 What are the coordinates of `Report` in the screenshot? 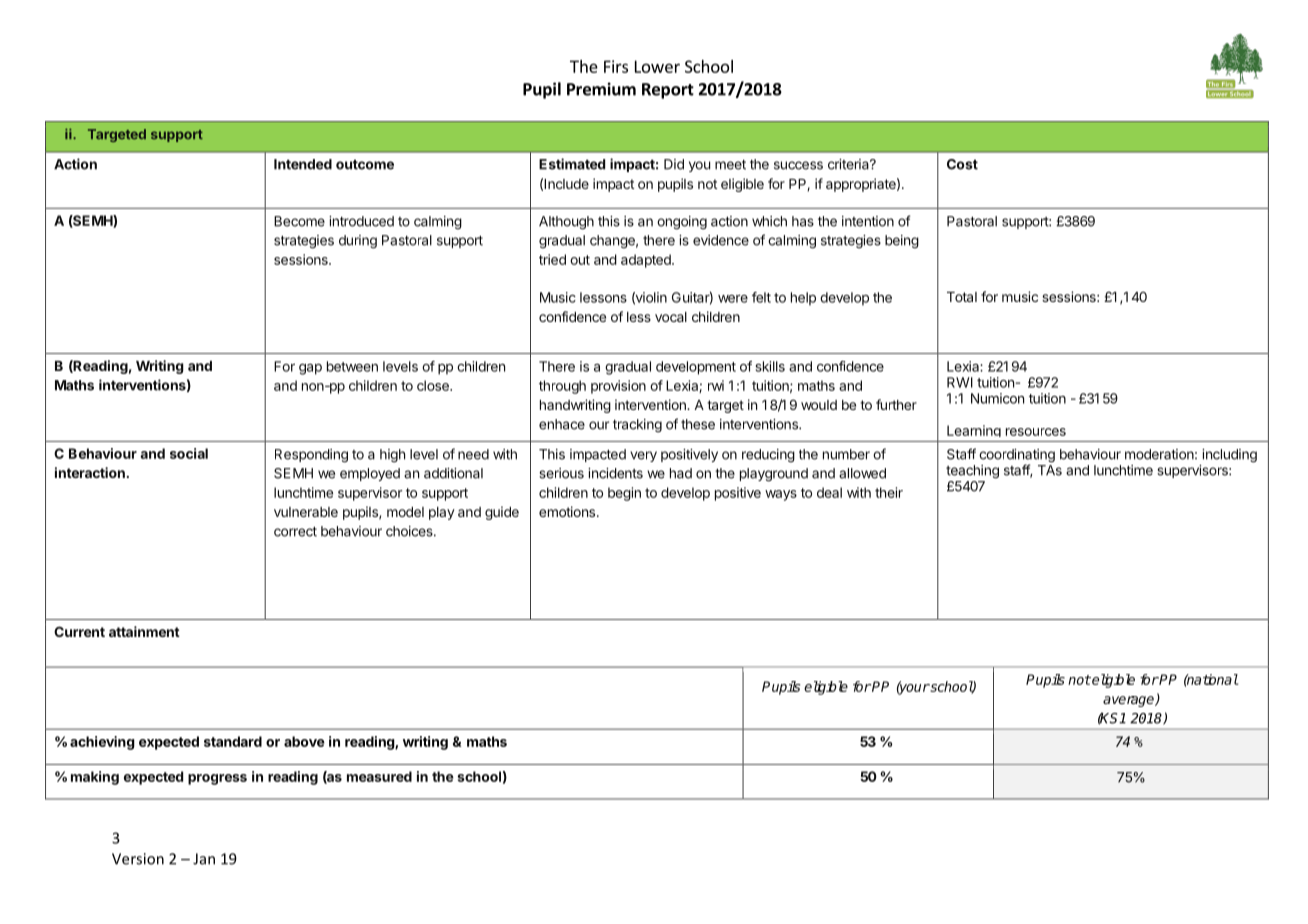 It's located at (668, 91).
